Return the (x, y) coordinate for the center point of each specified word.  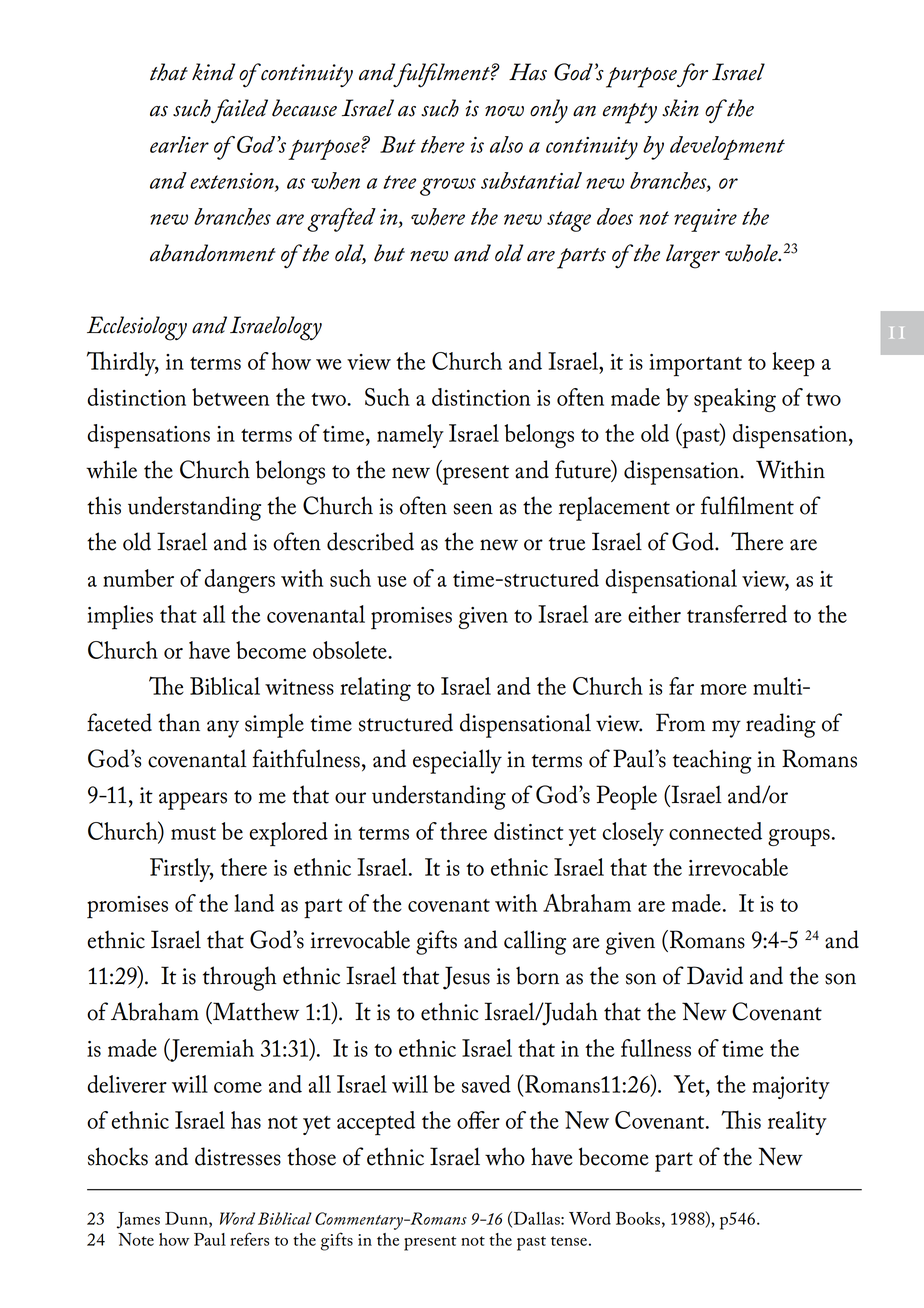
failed (239, 111)
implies (120, 617)
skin (680, 108)
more (723, 689)
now (504, 111)
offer (478, 1120)
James (138, 1220)
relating (375, 689)
